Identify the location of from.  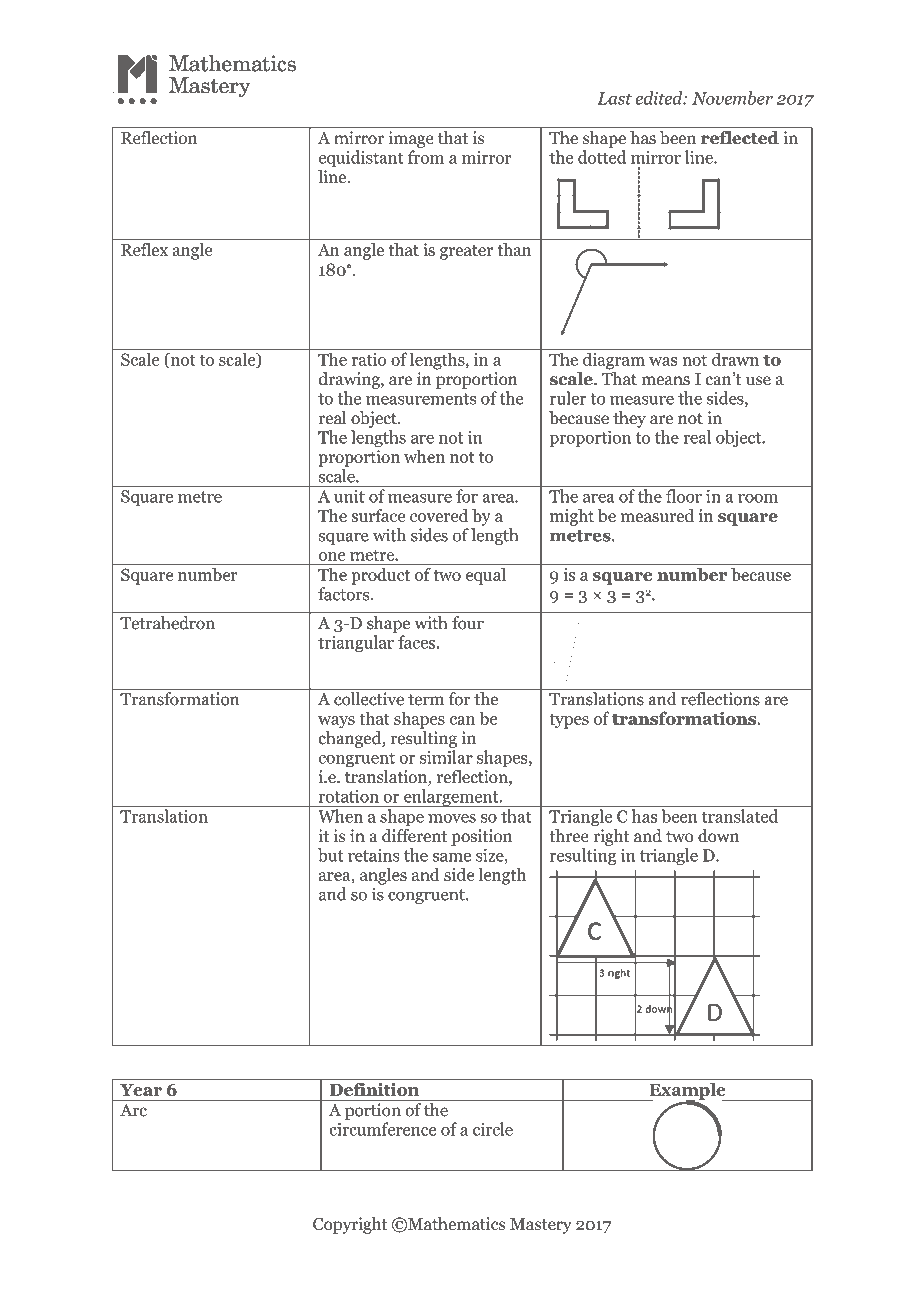
(426, 157).
